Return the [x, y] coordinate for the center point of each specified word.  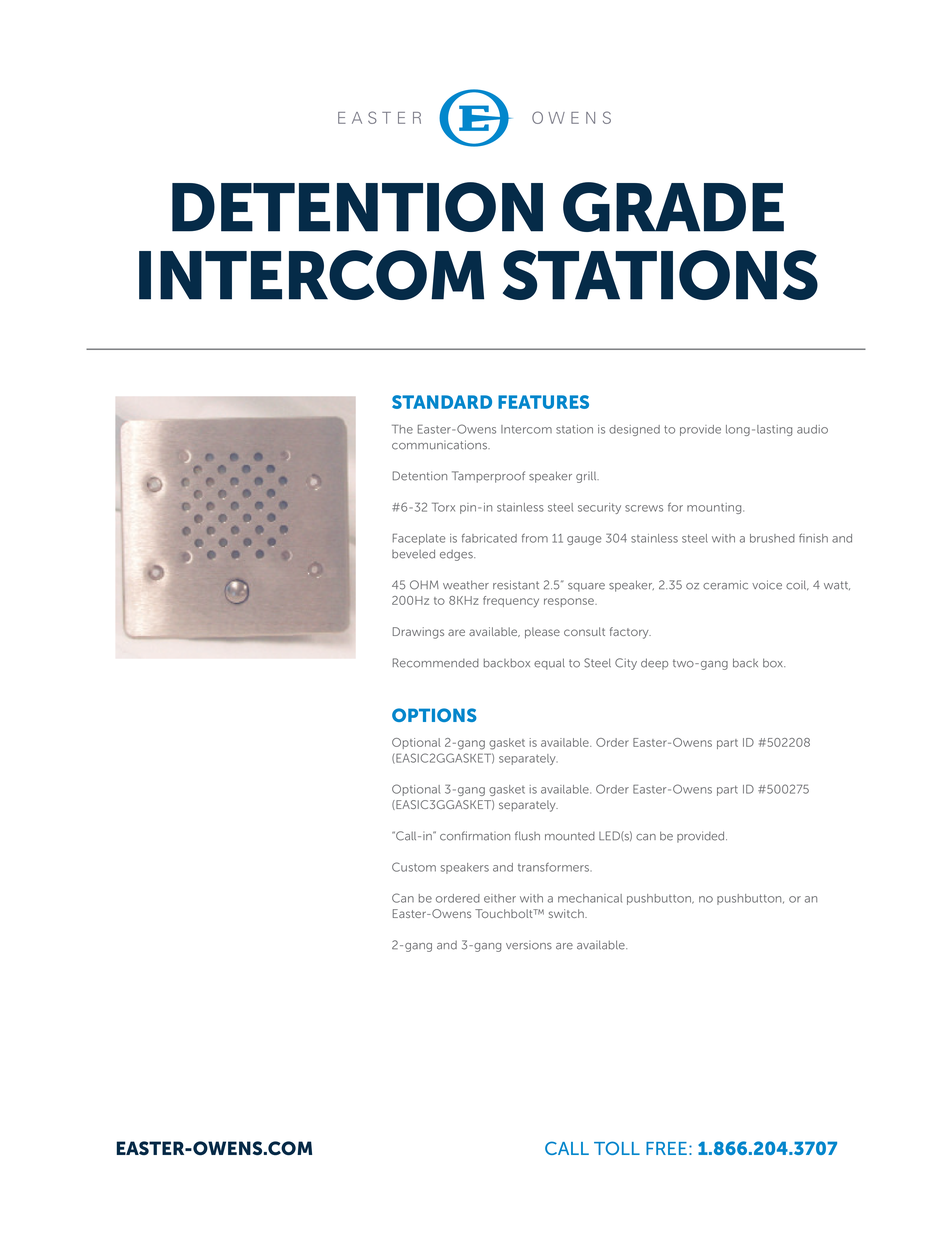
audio [812, 429]
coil [797, 585]
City [626, 664]
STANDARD [442, 402]
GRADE [673, 207]
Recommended [436, 663]
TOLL [617, 1148]
